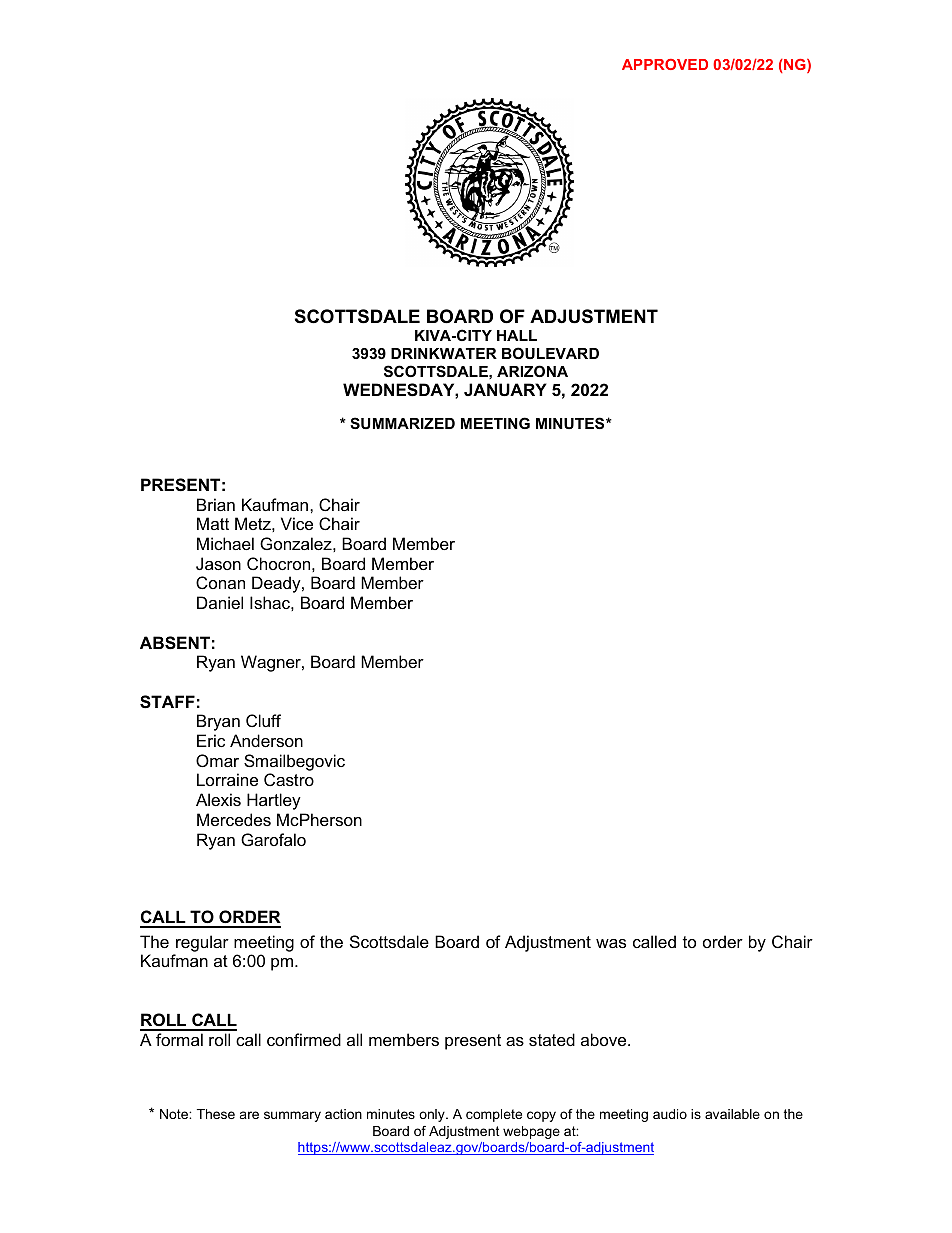 The height and width of the document is (1233, 952). I want to click on ARIZONA, so click(532, 371).
